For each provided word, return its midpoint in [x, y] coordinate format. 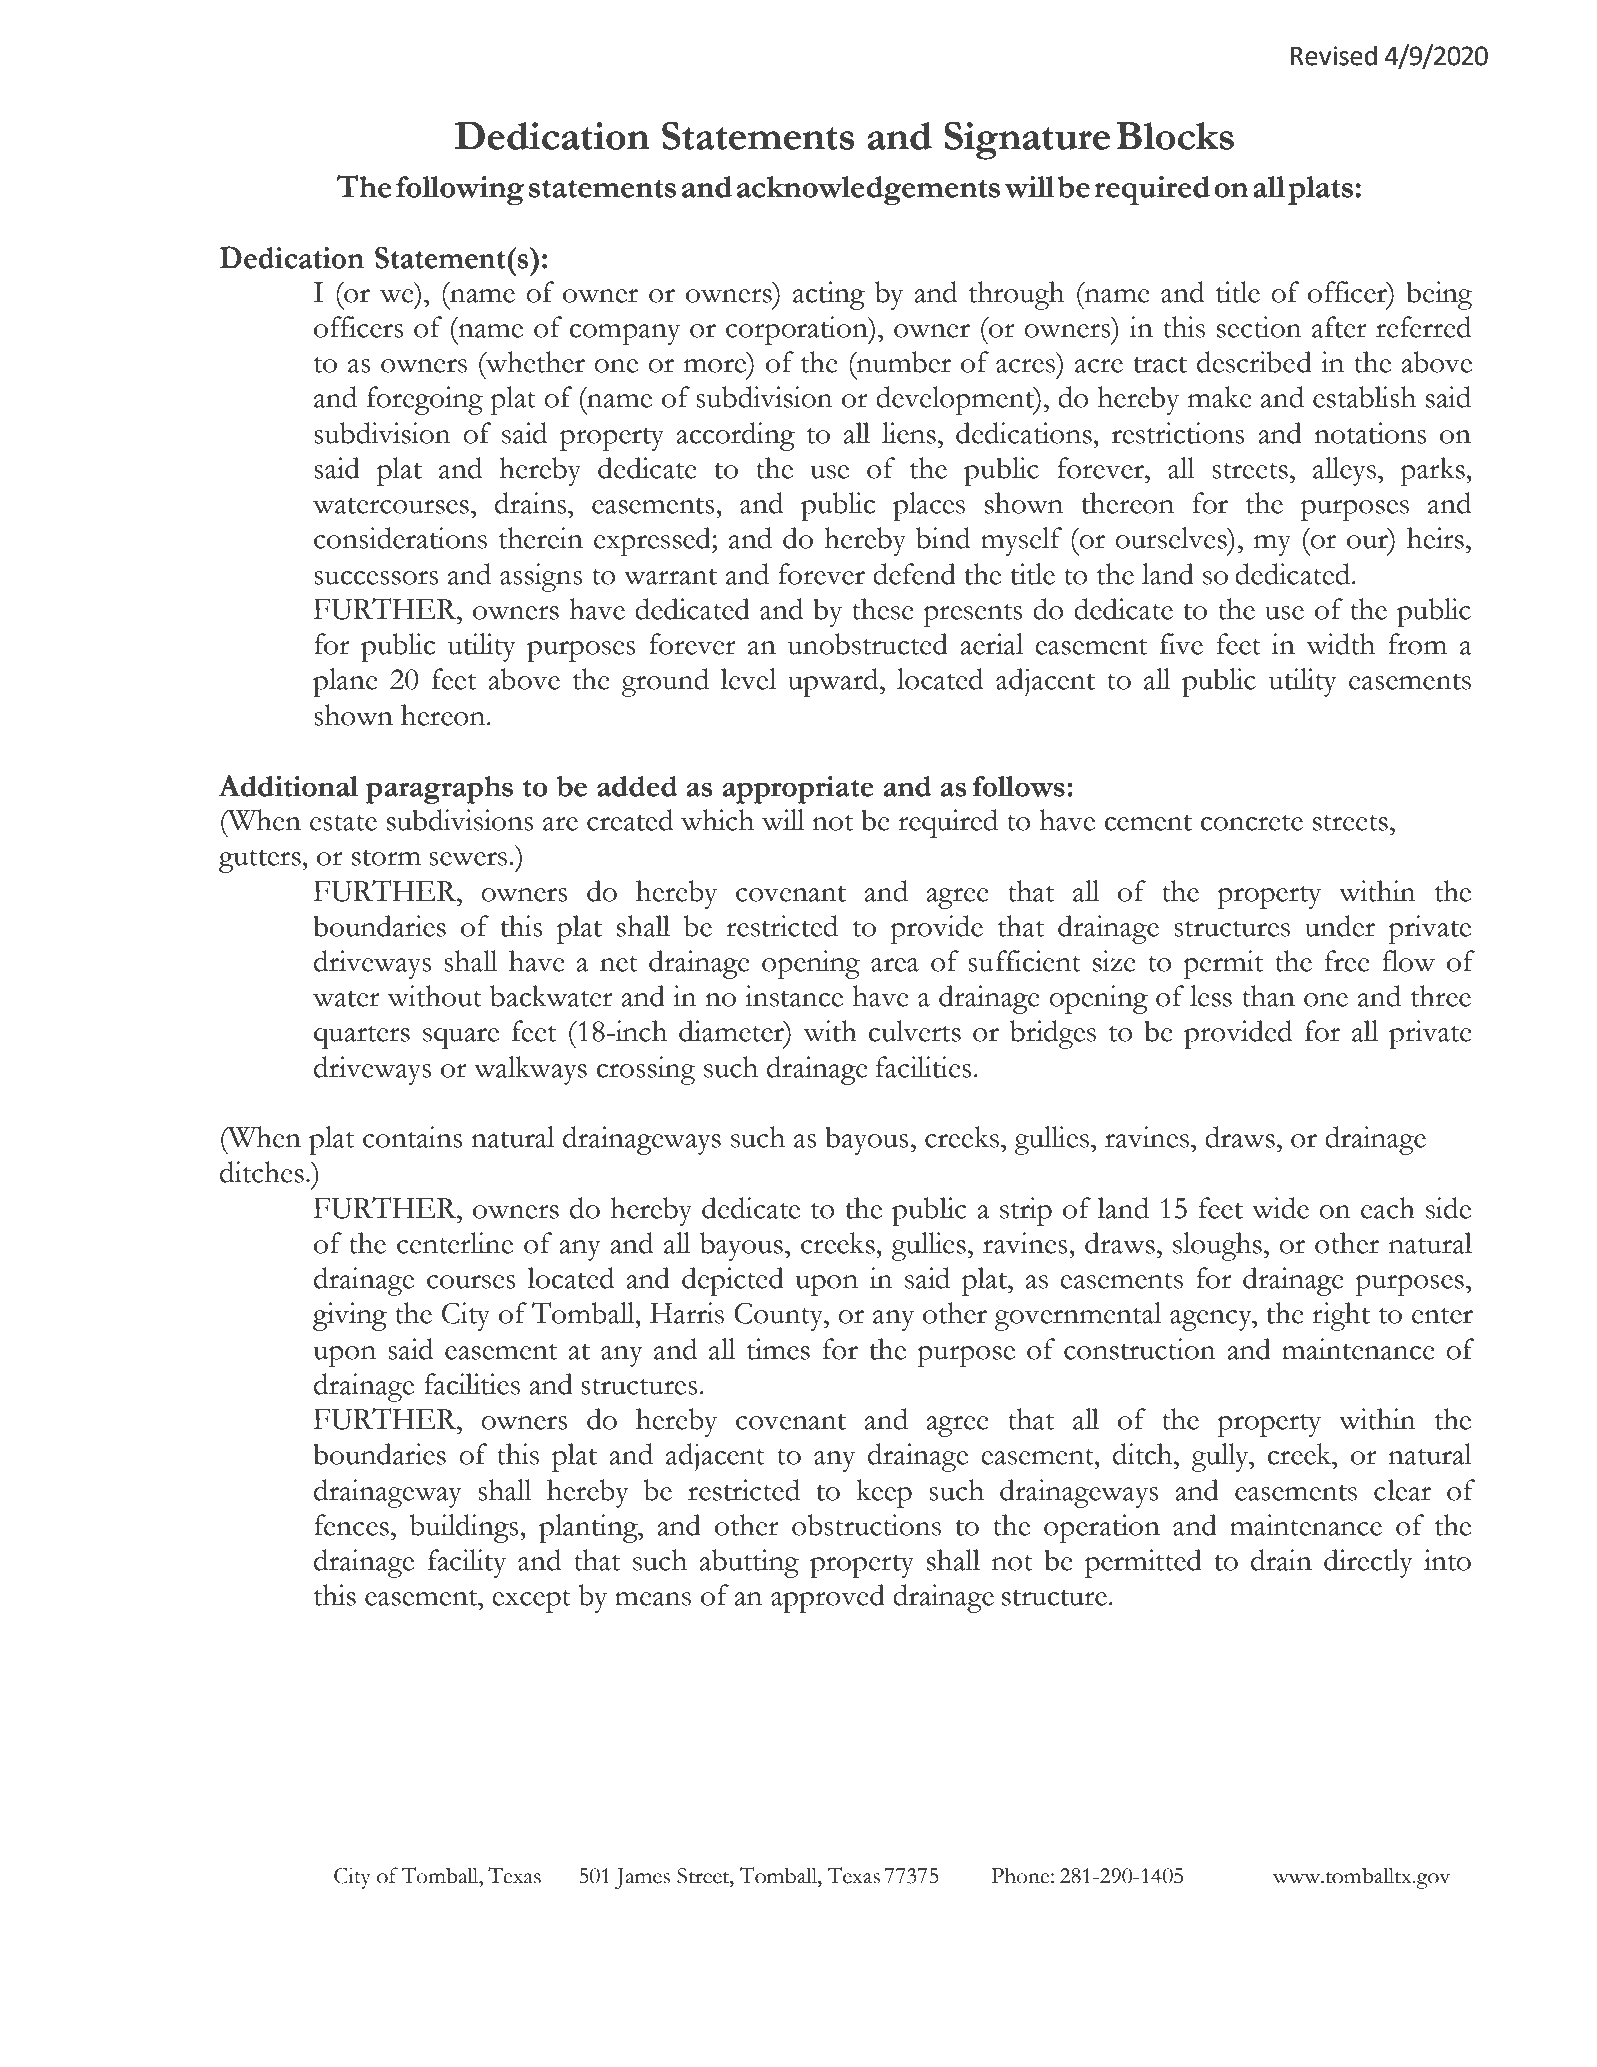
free [1347, 961]
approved [828, 1598]
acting [829, 295]
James [642, 1878]
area [895, 965]
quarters [362, 1037]
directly [1368, 1563]
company [624, 334]
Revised [1334, 55]
